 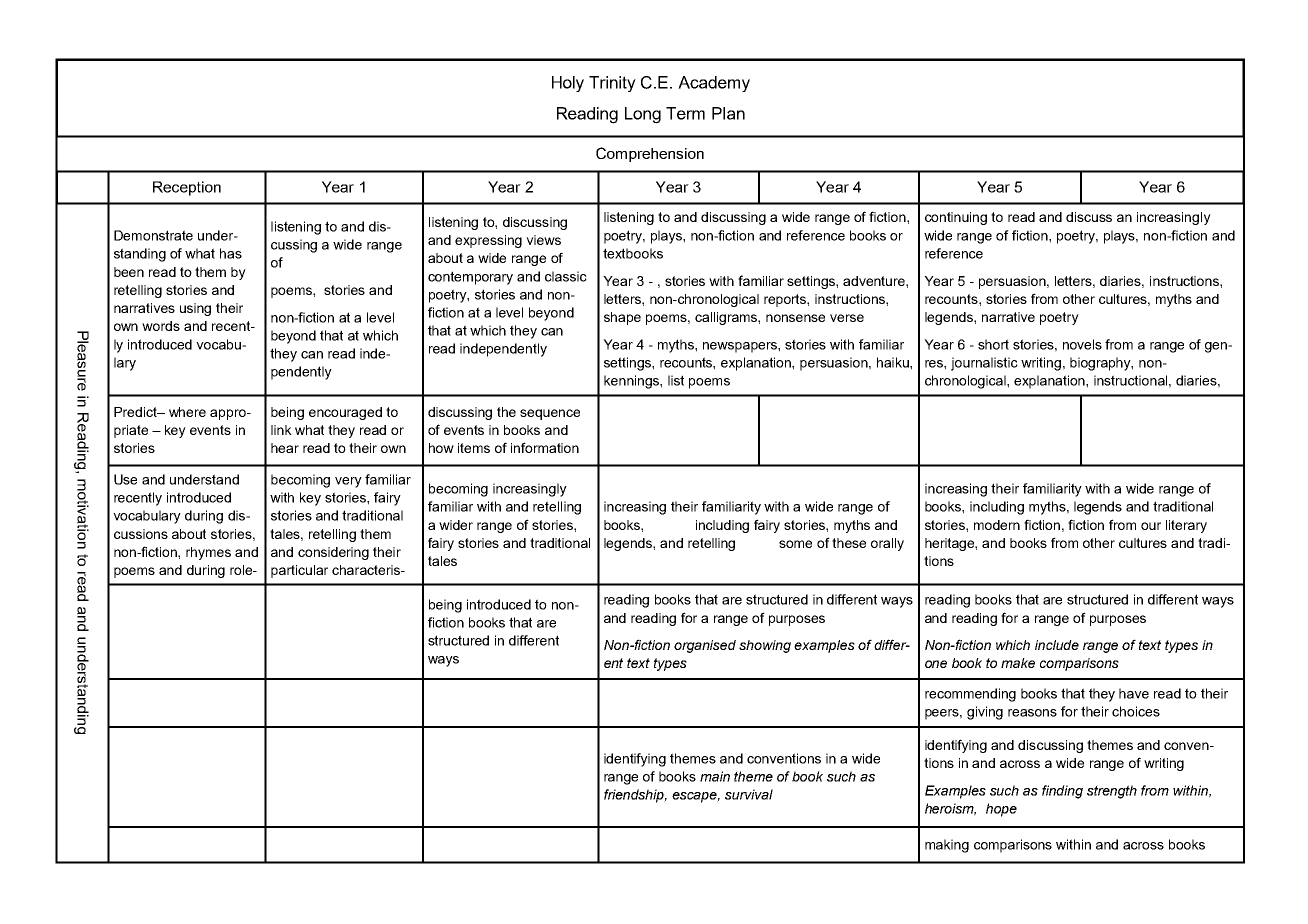 I want to click on hope, so click(x=1001, y=810).
